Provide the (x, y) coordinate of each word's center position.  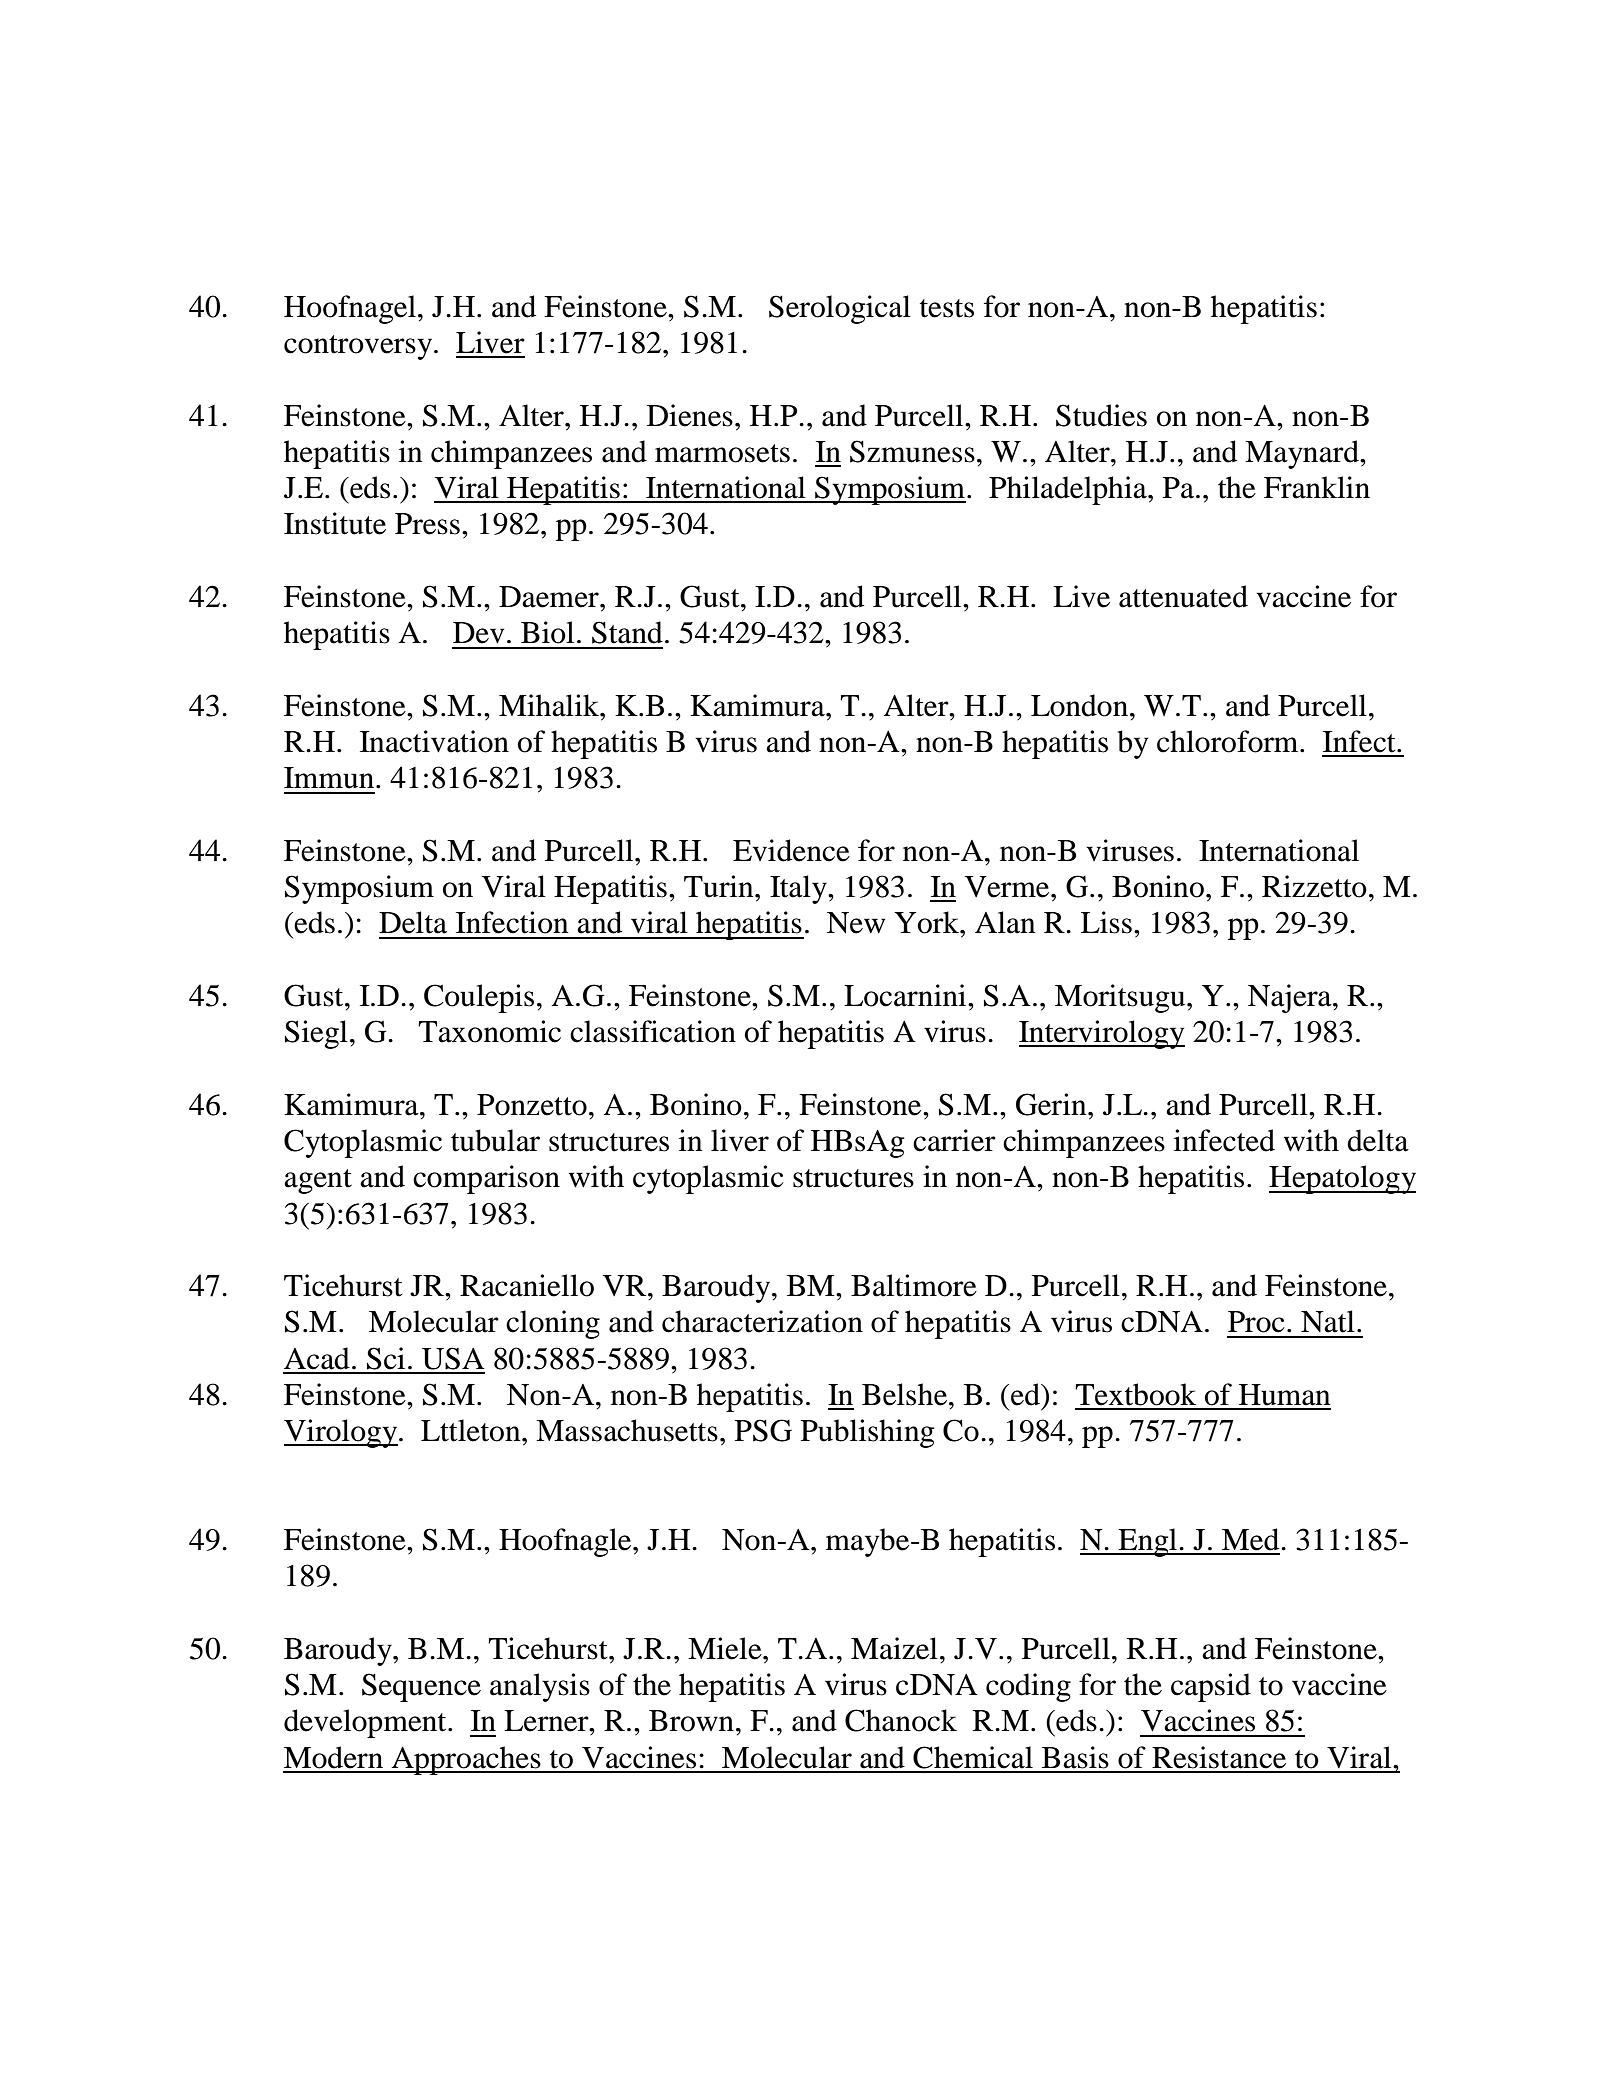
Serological (840, 309)
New (856, 923)
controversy (359, 347)
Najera (1291, 998)
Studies (1101, 415)
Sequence (421, 1687)
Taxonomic (489, 1031)
